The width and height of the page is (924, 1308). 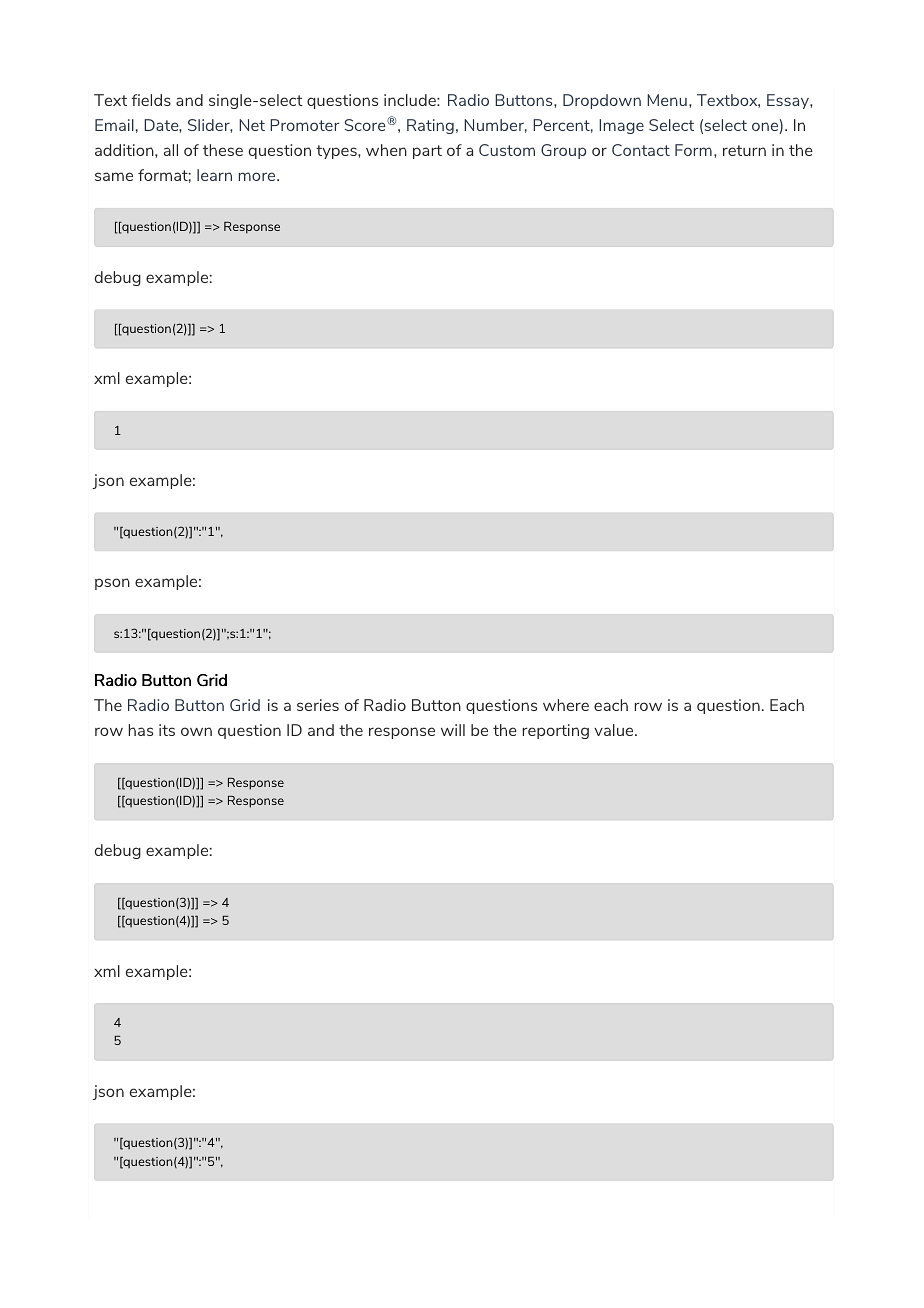 What do you see at coordinates (744, 150) in the page?
I see `return` at bounding box center [744, 150].
